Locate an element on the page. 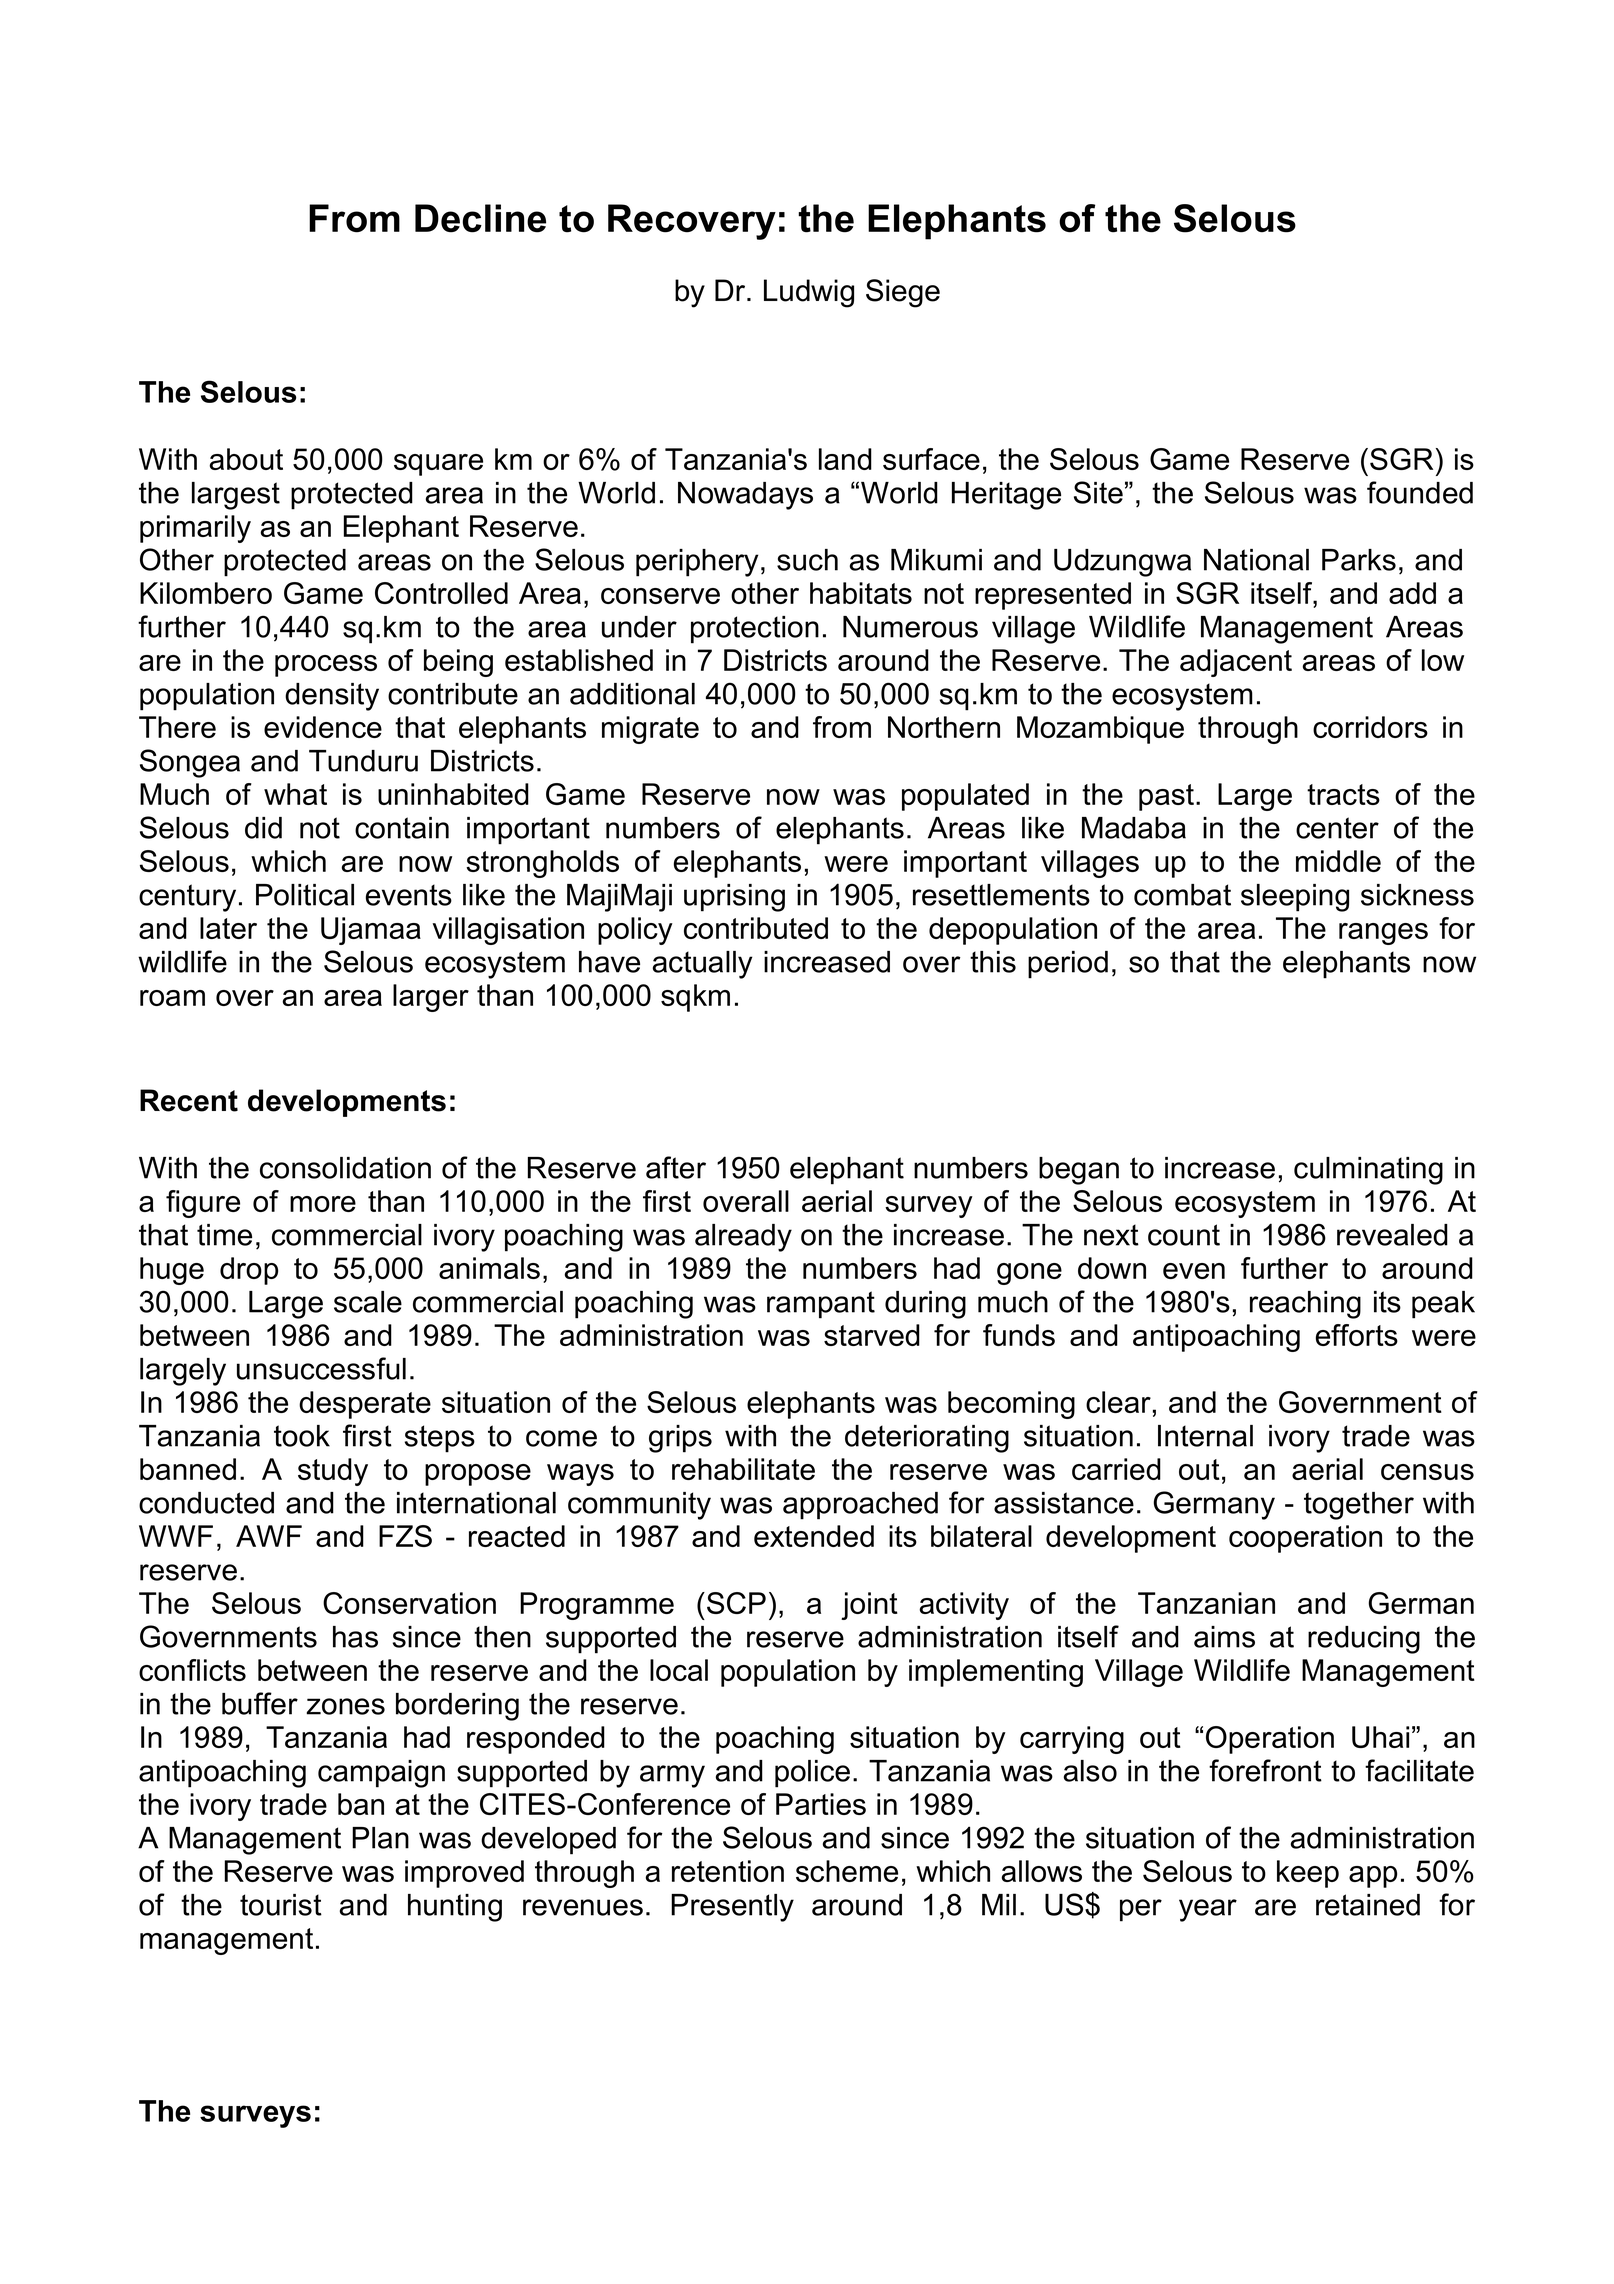 The image size is (1614, 2284). scheme is located at coordinates (847, 1871).
